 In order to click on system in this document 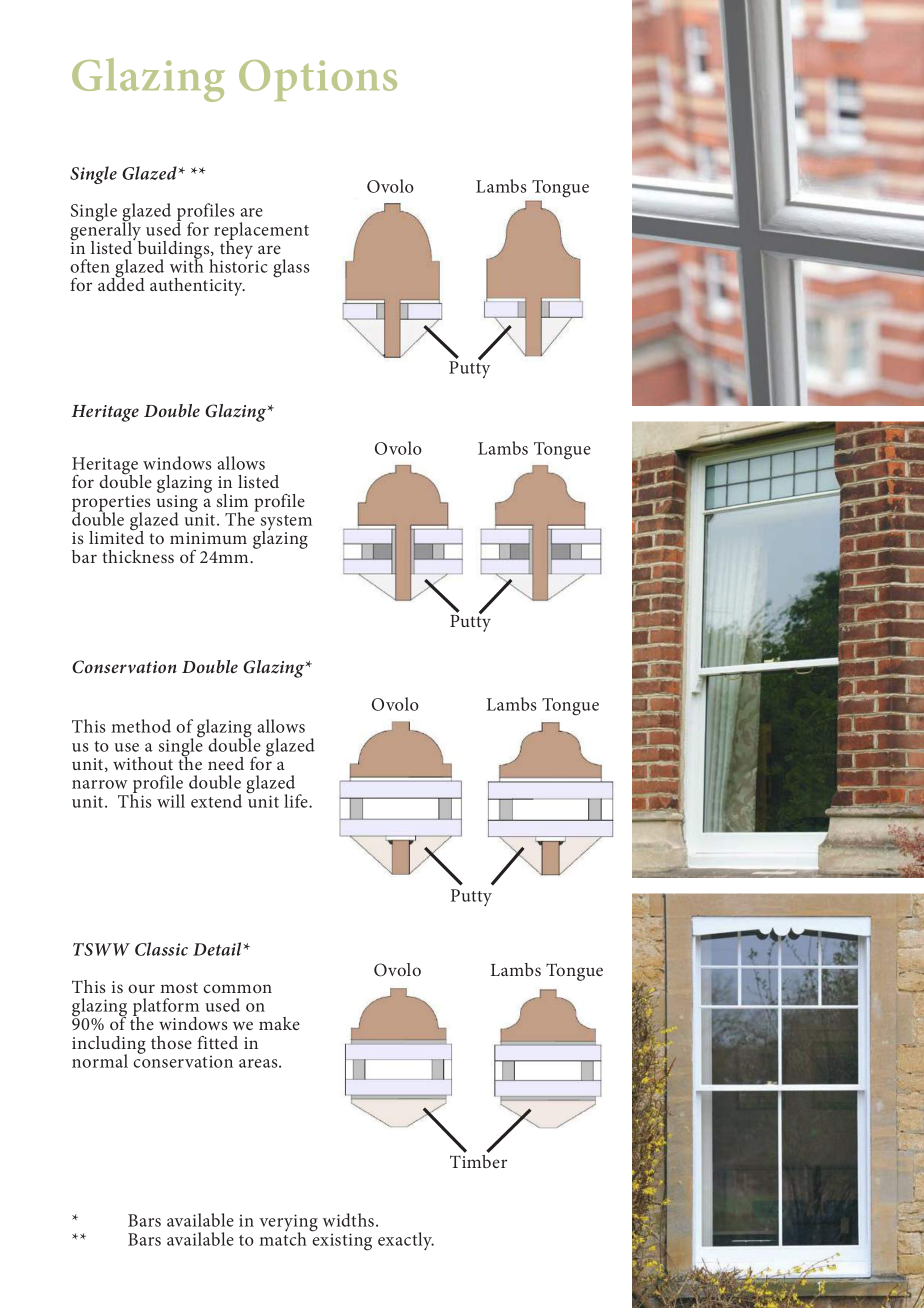, I will do `click(286, 524)`.
